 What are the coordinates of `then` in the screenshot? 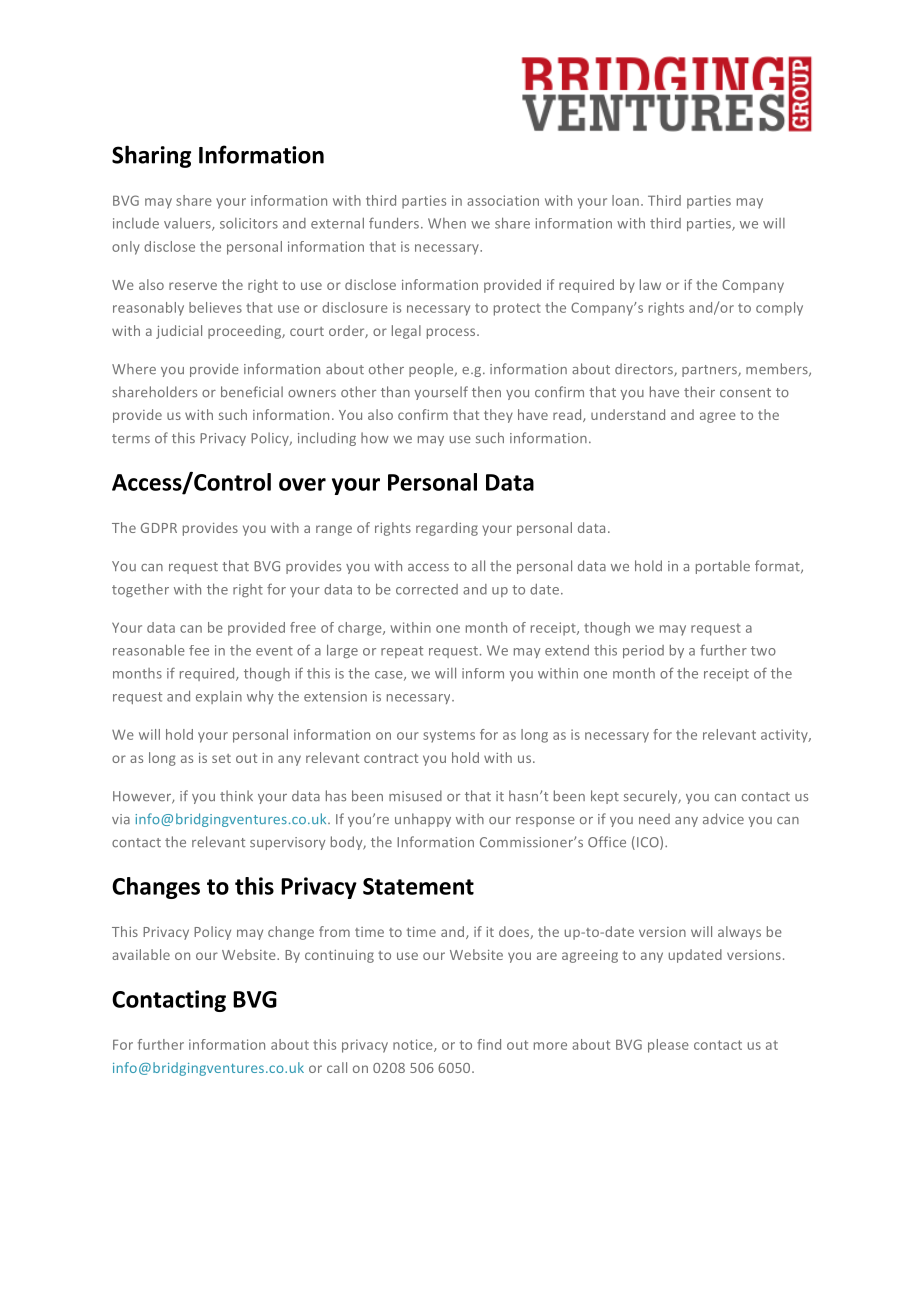 It's located at (486, 392).
